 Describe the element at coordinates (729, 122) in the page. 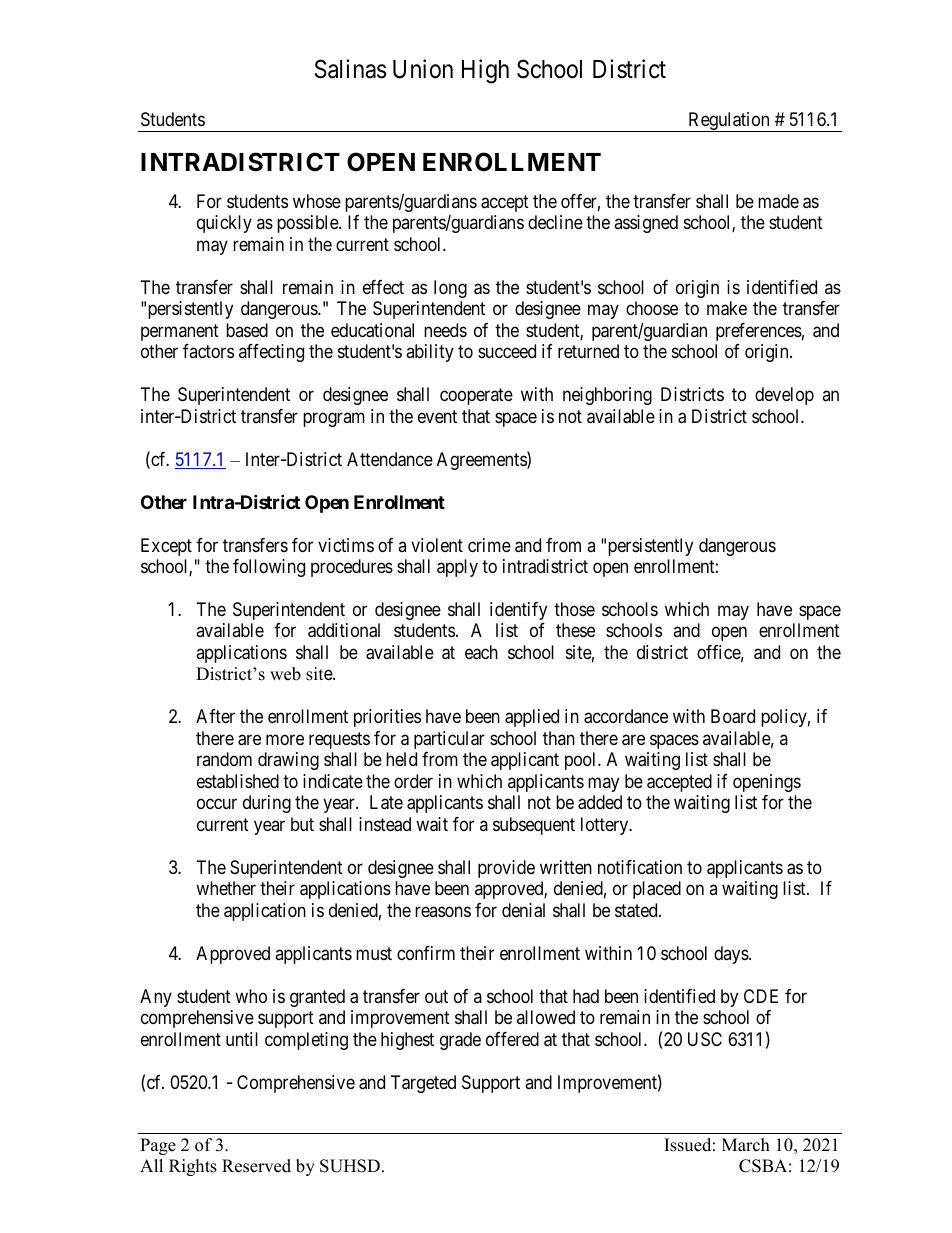

I see `Regulation` at that location.
